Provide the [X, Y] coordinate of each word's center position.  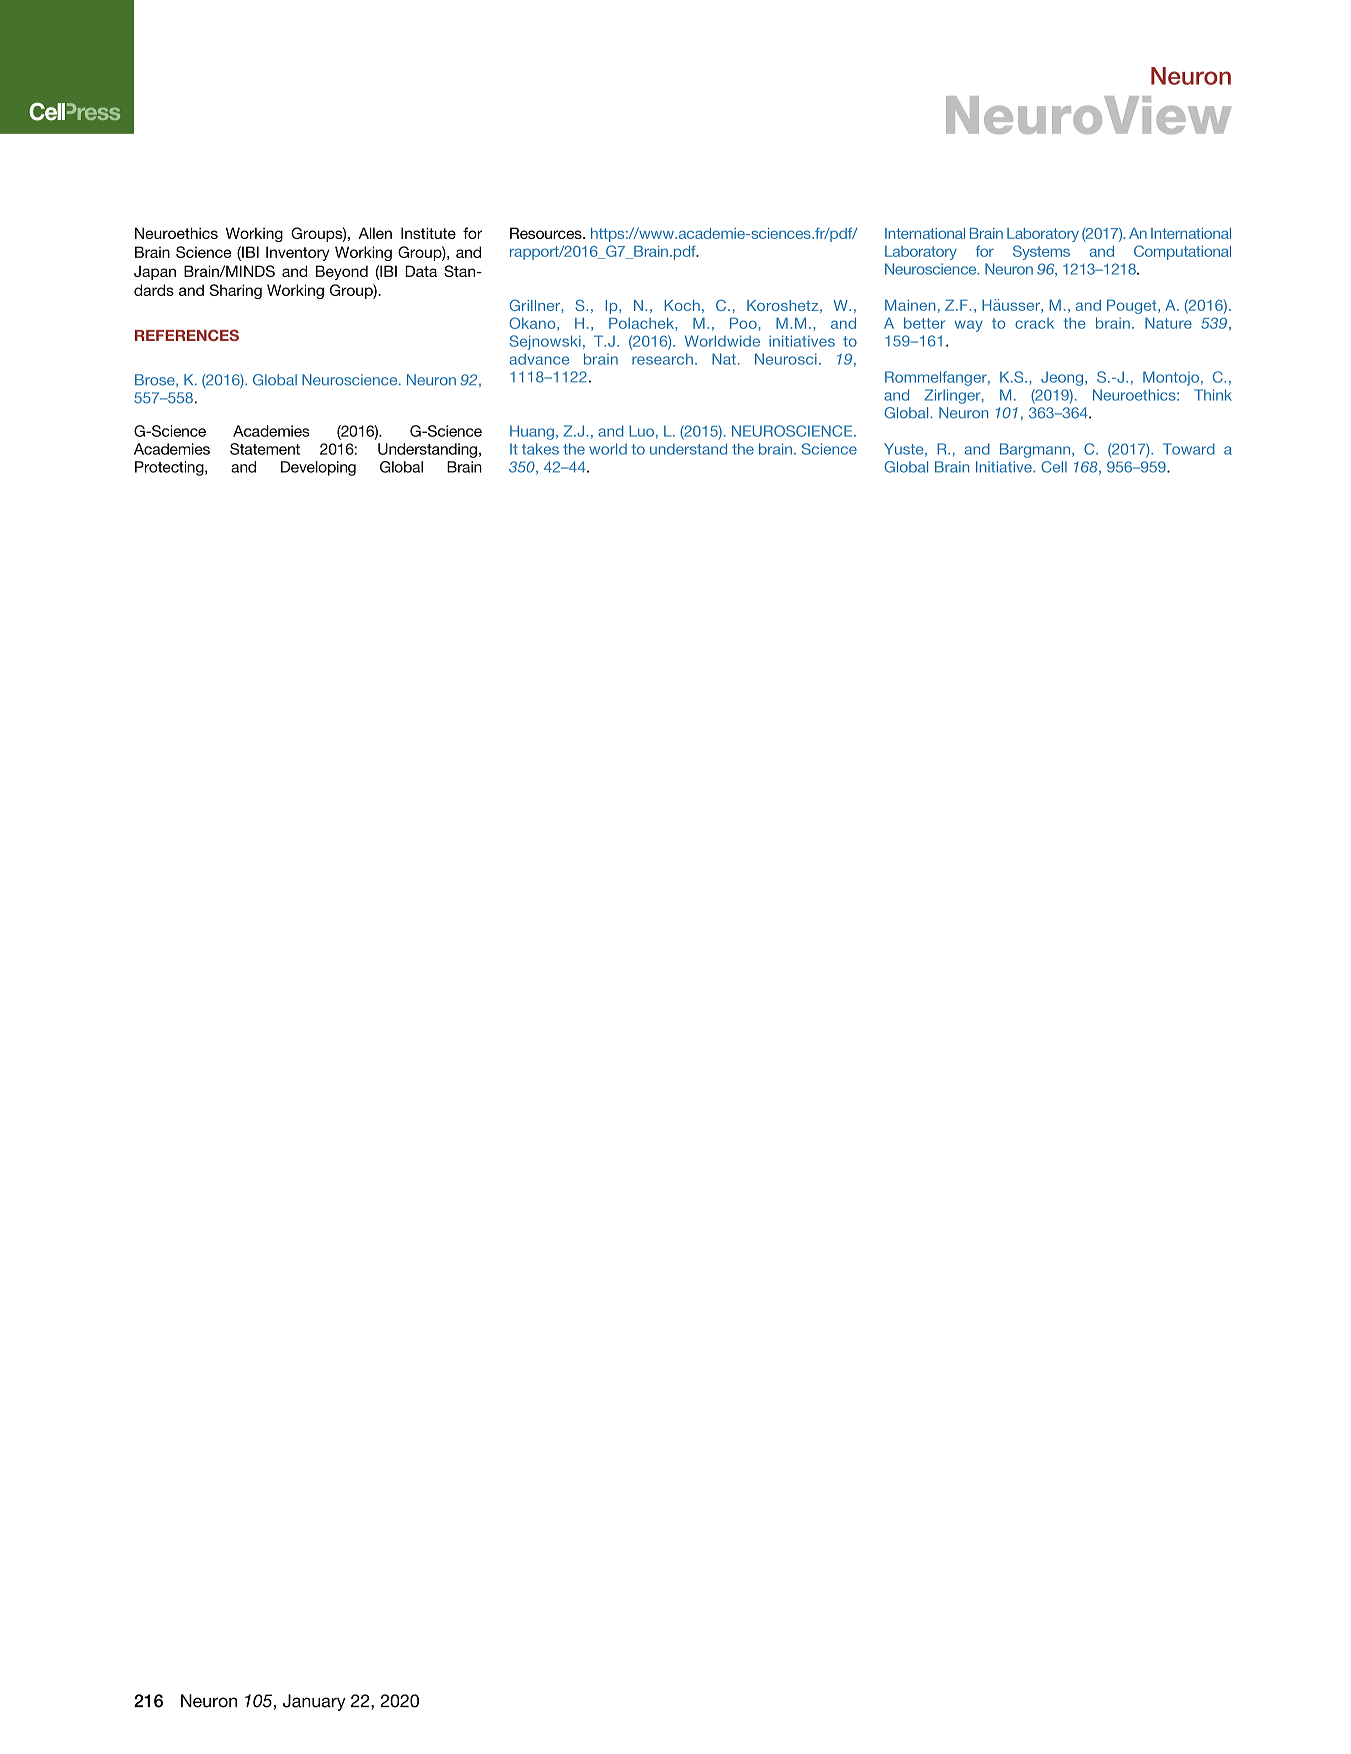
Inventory [298, 253]
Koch [682, 305]
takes [540, 449]
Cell [1054, 467]
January [314, 1702]
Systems [1041, 252]
